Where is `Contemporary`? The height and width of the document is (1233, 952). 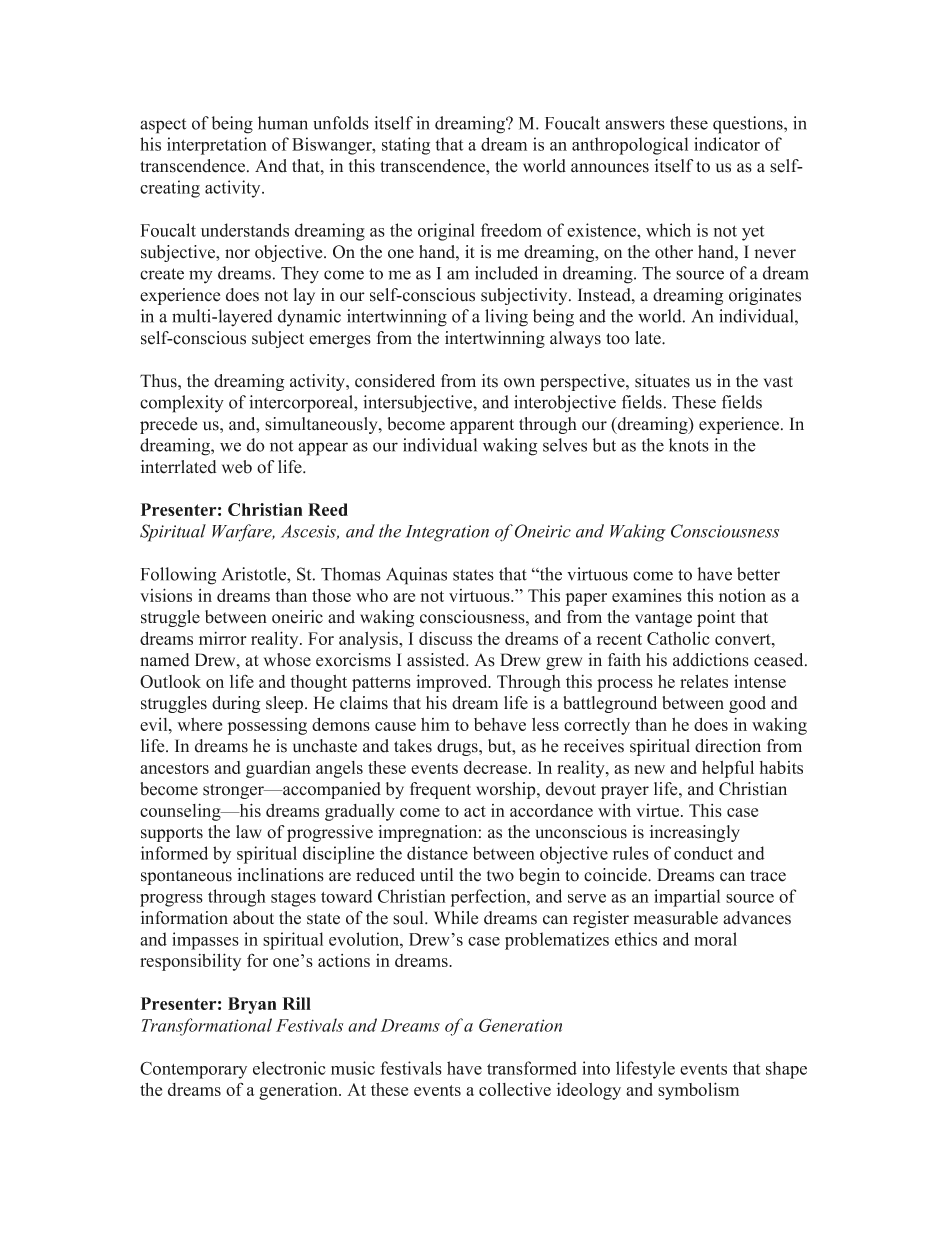 Contemporary is located at coordinates (193, 1070).
